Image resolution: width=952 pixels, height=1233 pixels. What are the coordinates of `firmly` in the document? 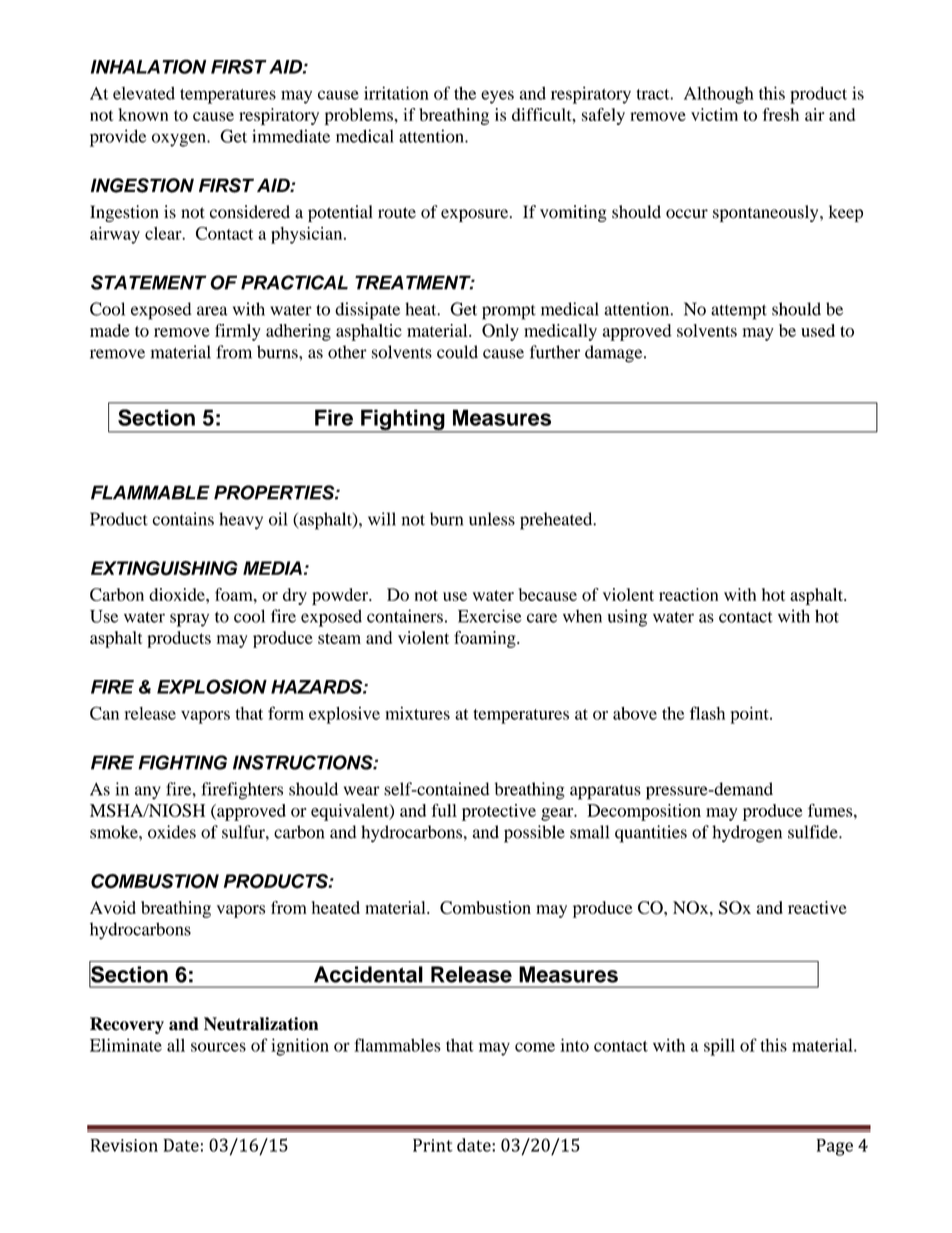 It's located at (238, 332).
